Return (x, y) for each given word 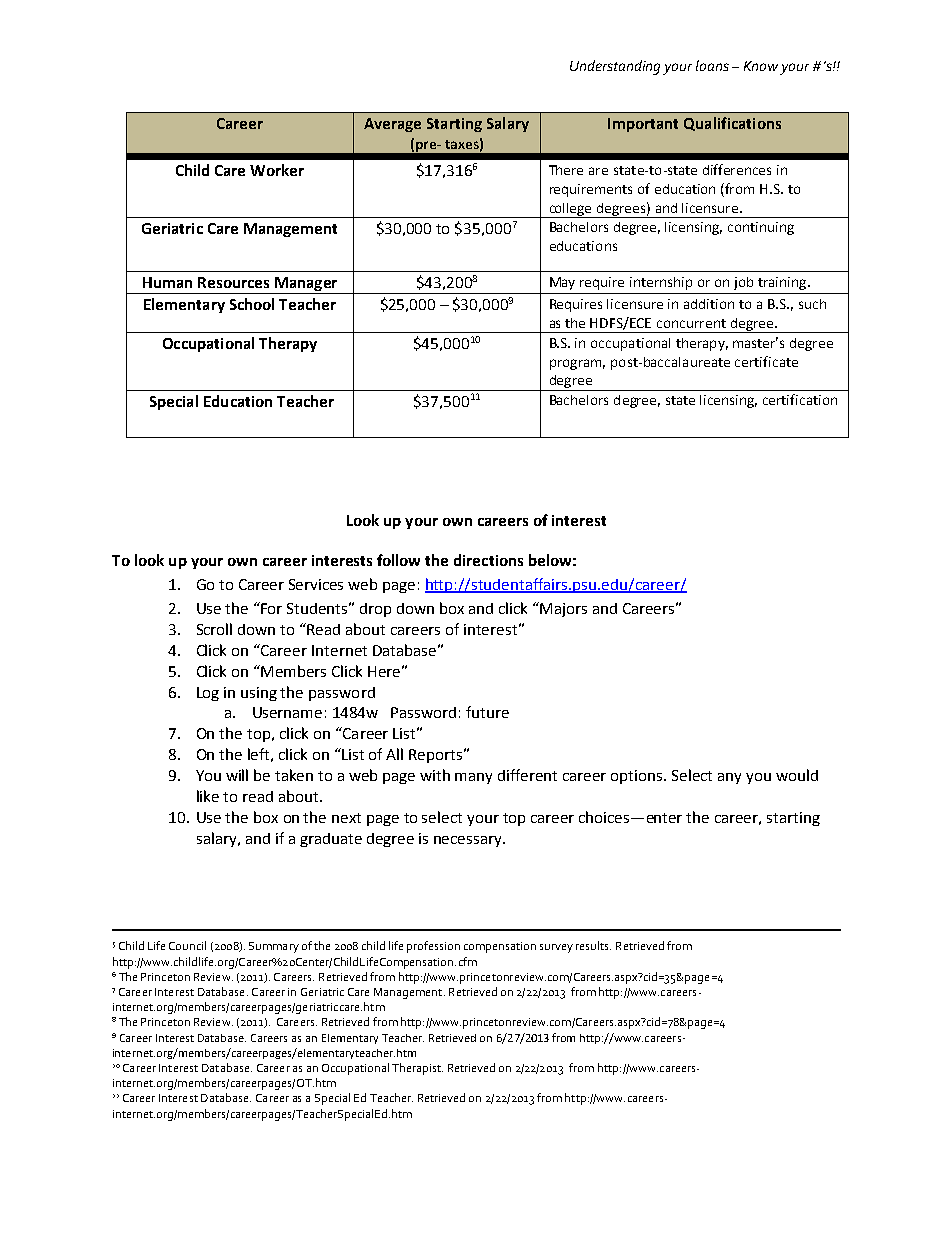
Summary (274, 947)
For (271, 608)
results (593, 945)
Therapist (417, 1069)
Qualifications (732, 124)
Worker (277, 170)
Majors (563, 610)
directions (488, 560)
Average (392, 125)
